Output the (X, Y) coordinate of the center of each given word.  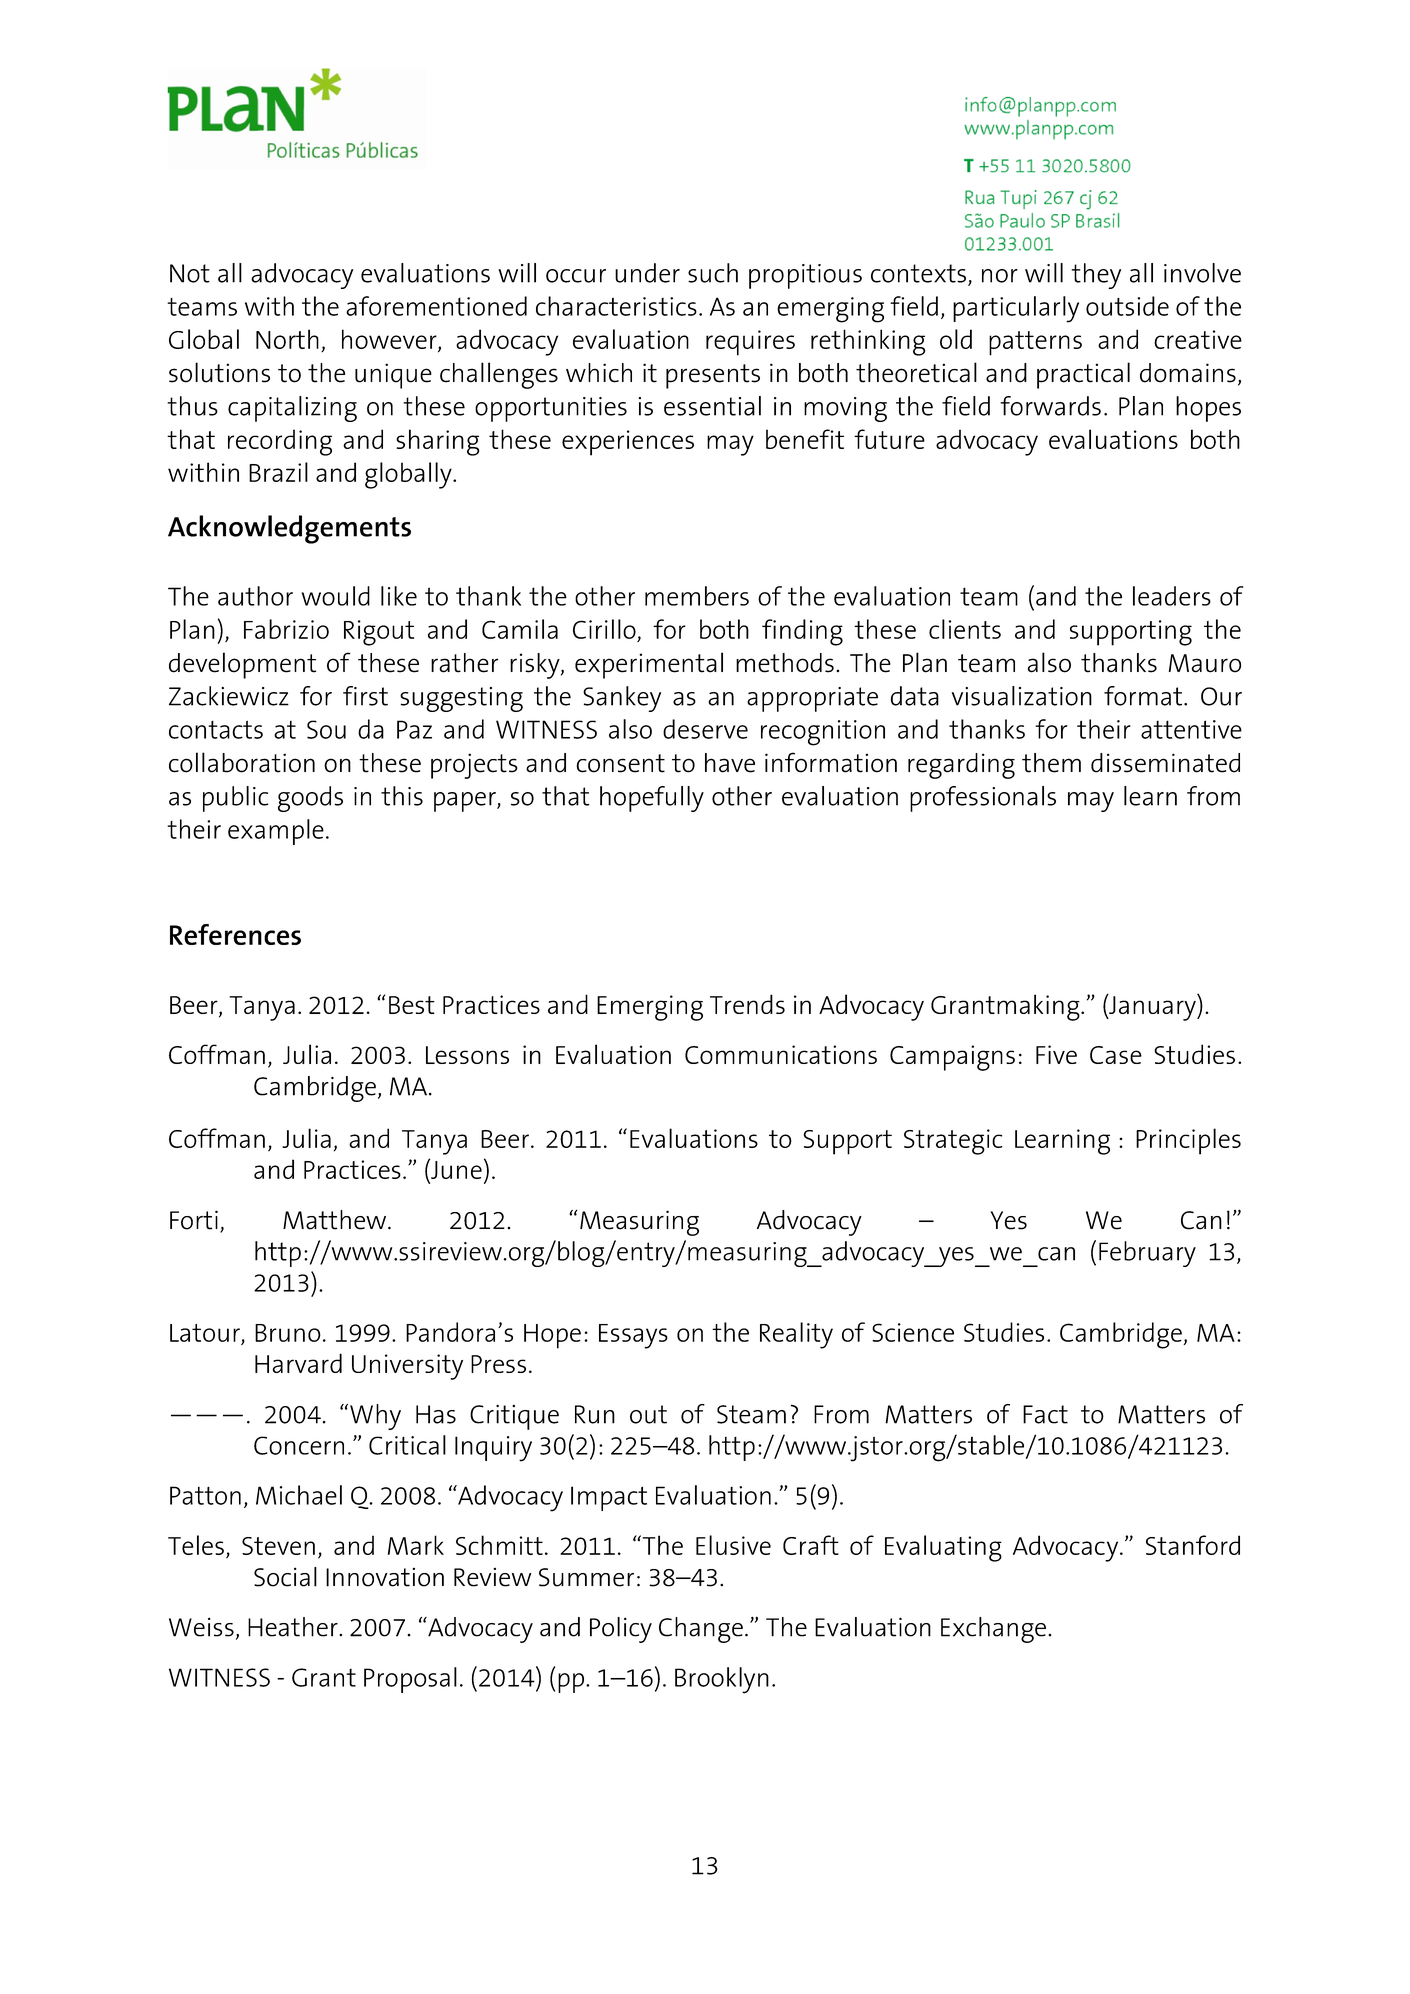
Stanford (1193, 1545)
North (287, 339)
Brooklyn (722, 1680)
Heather (294, 1627)
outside (1127, 306)
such (713, 273)
